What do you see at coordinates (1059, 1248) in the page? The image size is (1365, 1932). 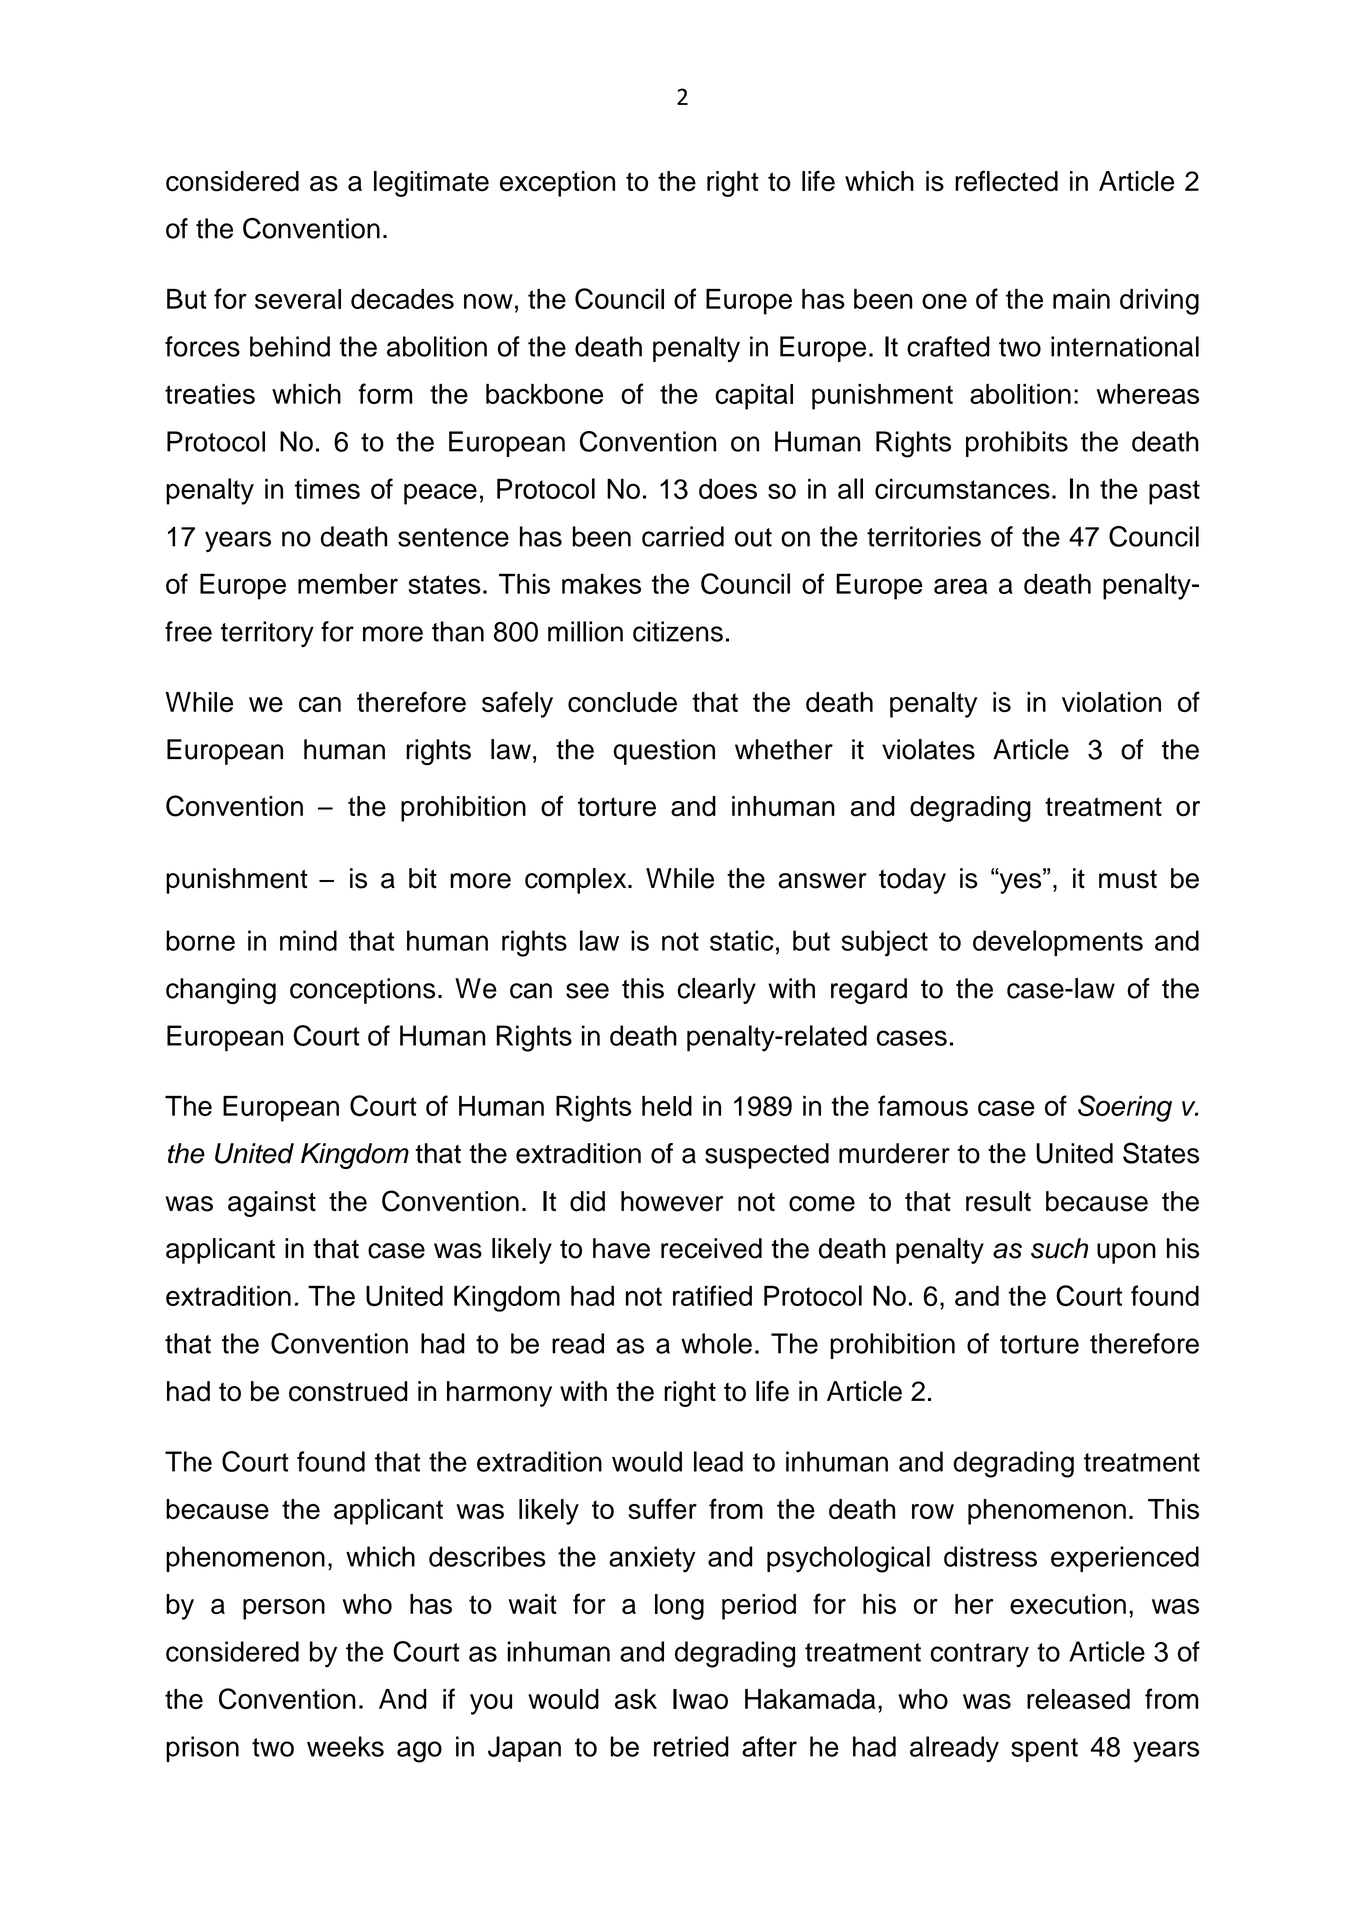 I see `such` at bounding box center [1059, 1248].
